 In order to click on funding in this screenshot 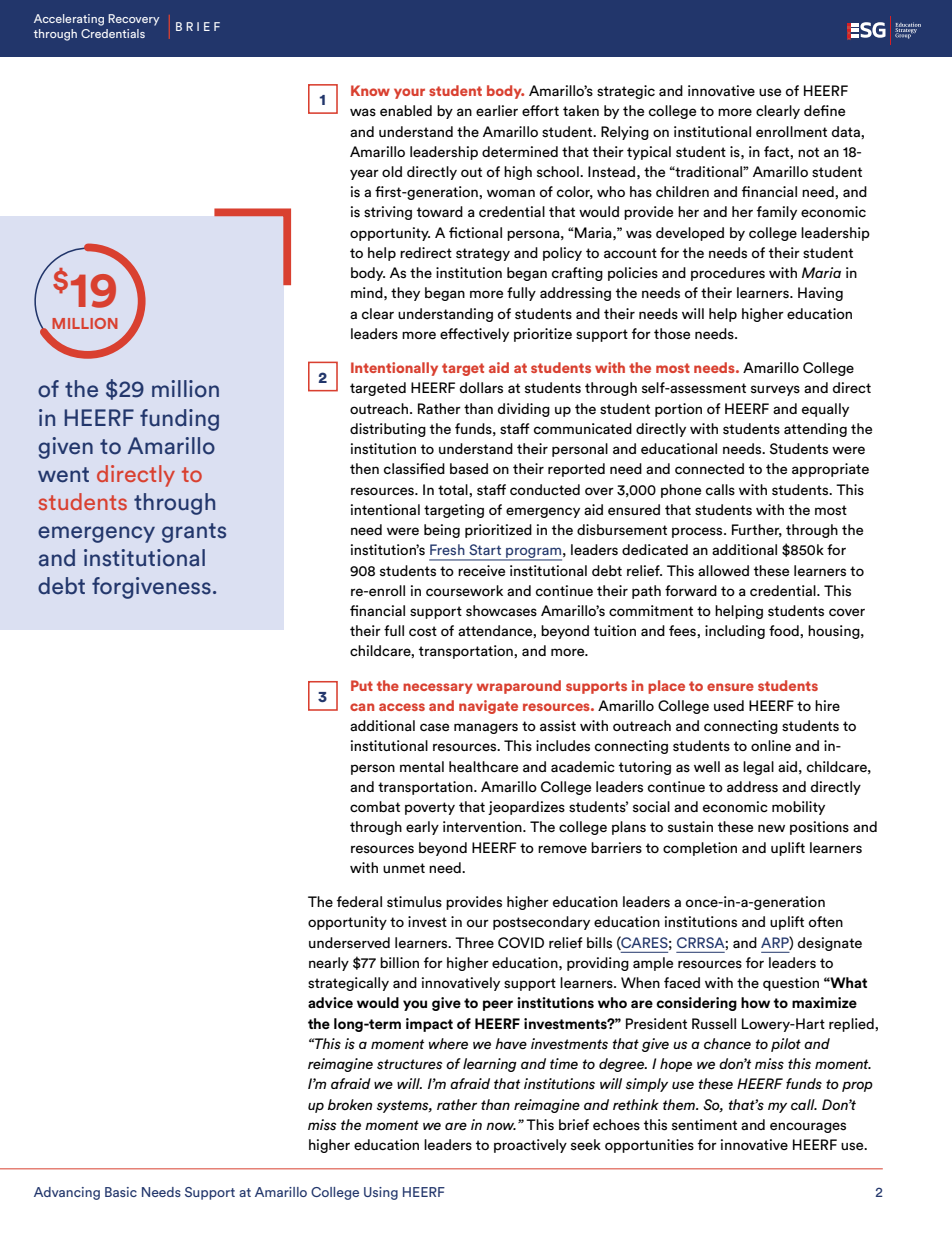, I will do `click(179, 420)`.
